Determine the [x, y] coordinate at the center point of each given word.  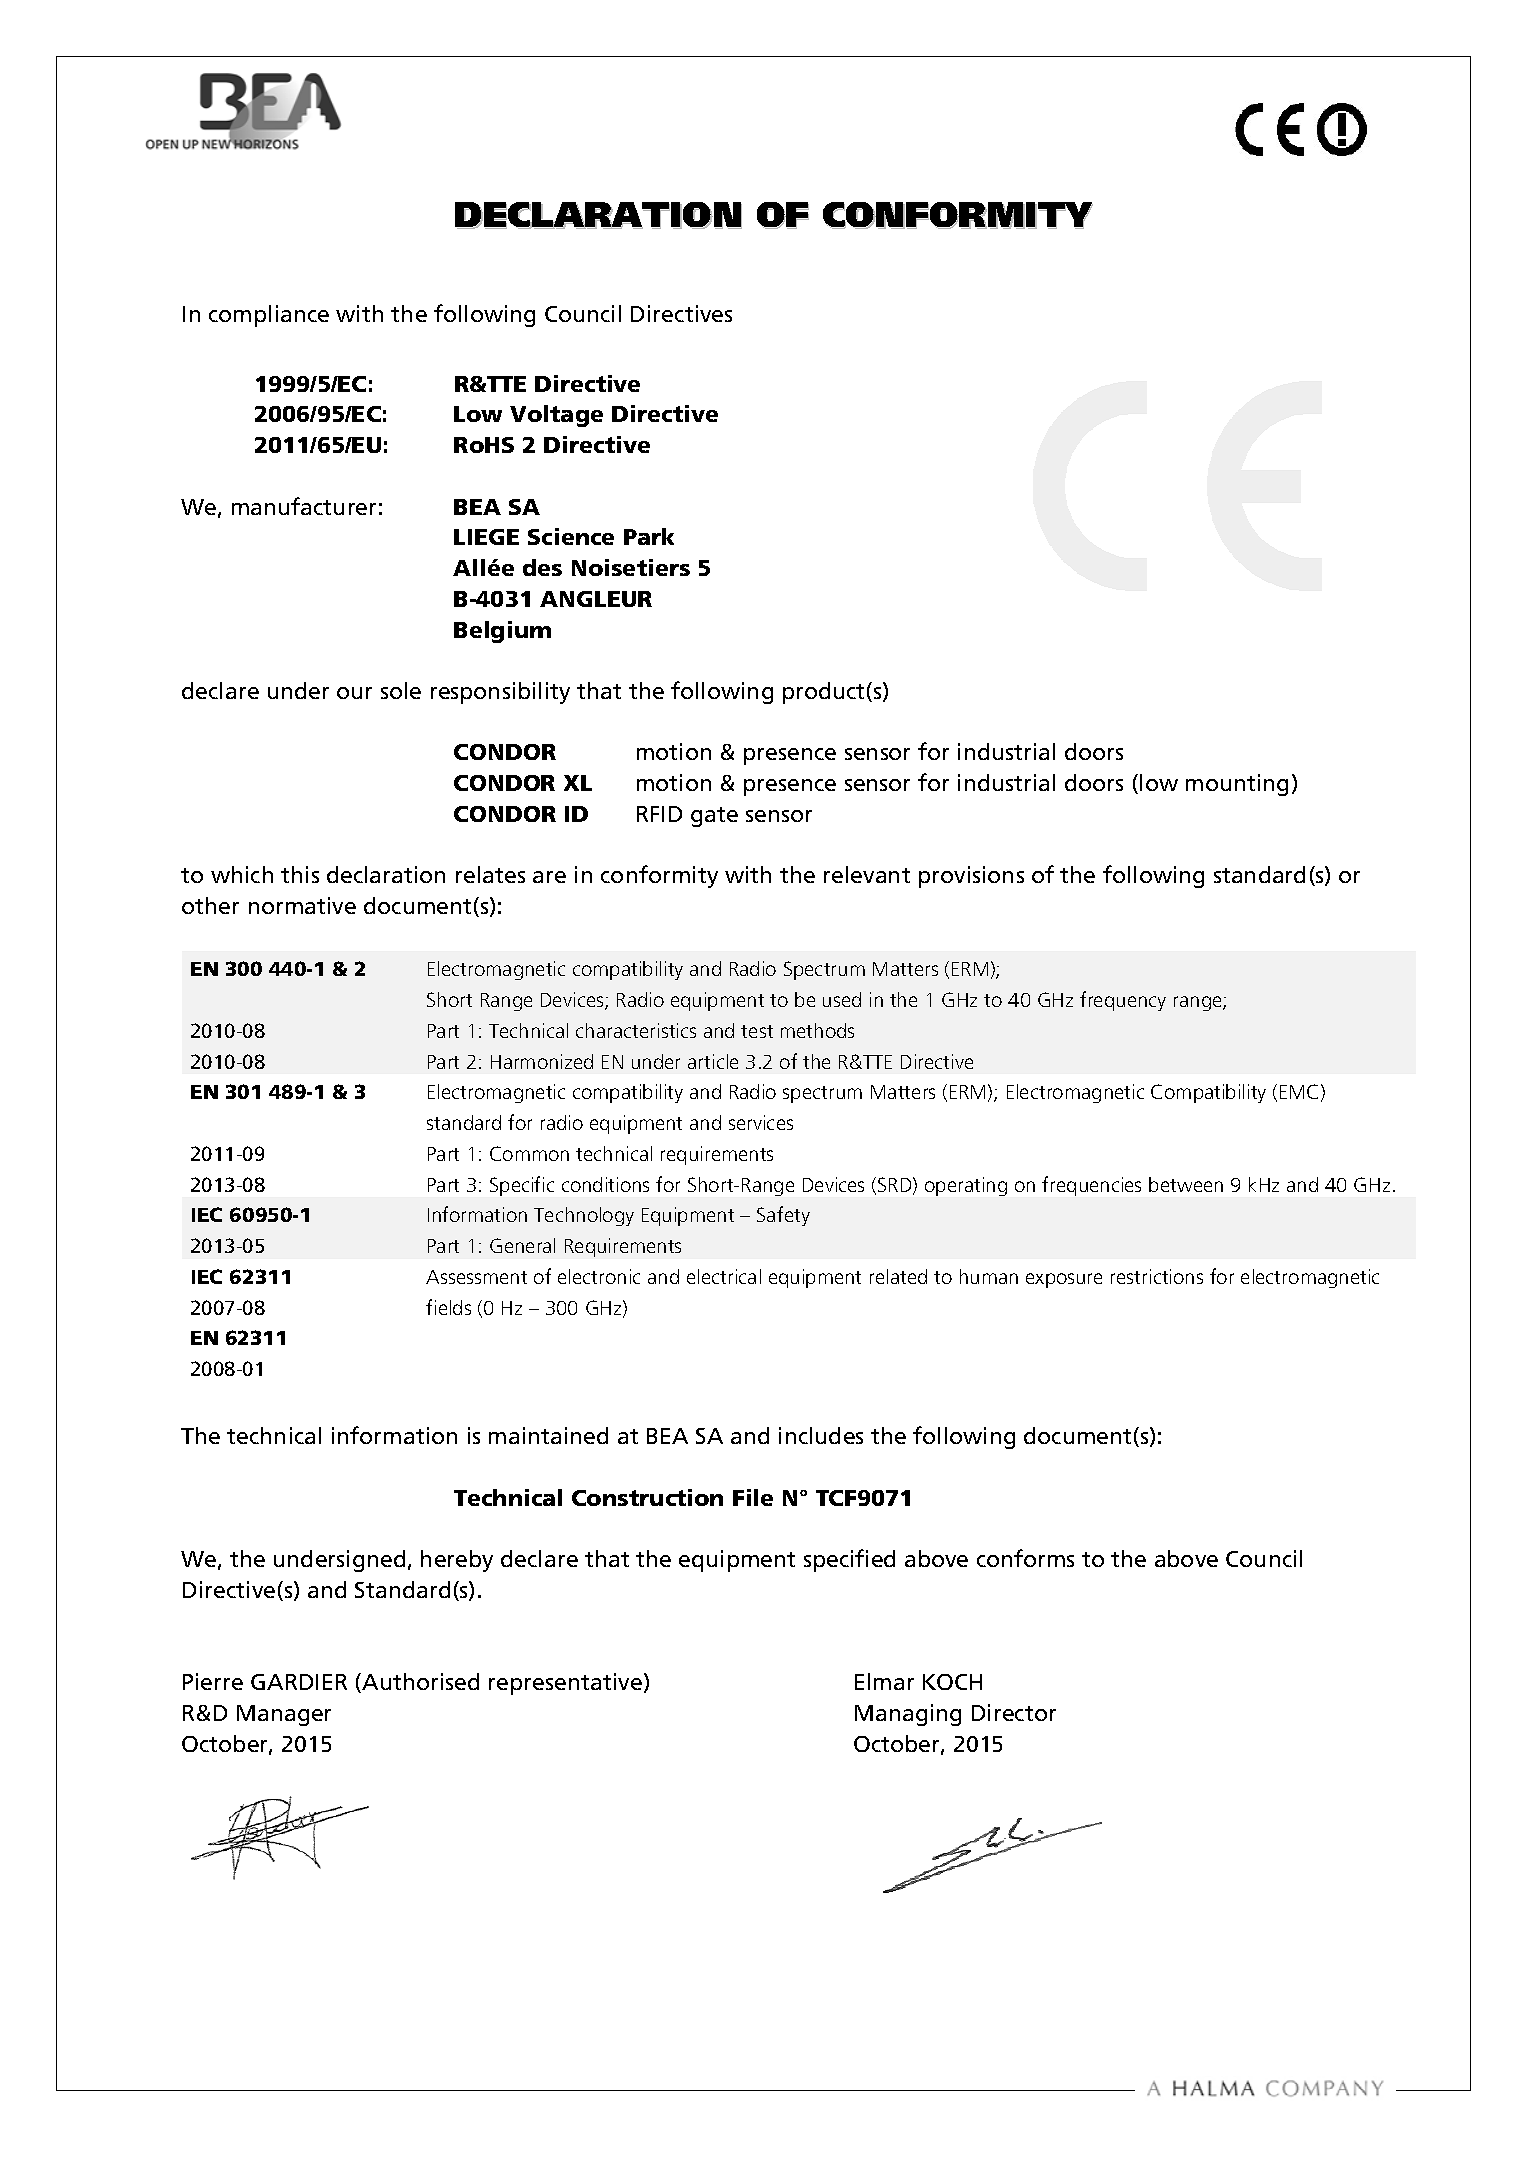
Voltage [556, 416]
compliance [269, 316]
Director [1014, 1712]
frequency [1123, 1001]
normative [302, 905]
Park [649, 536]
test [757, 1031]
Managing [908, 1715]
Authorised [419, 1683]
